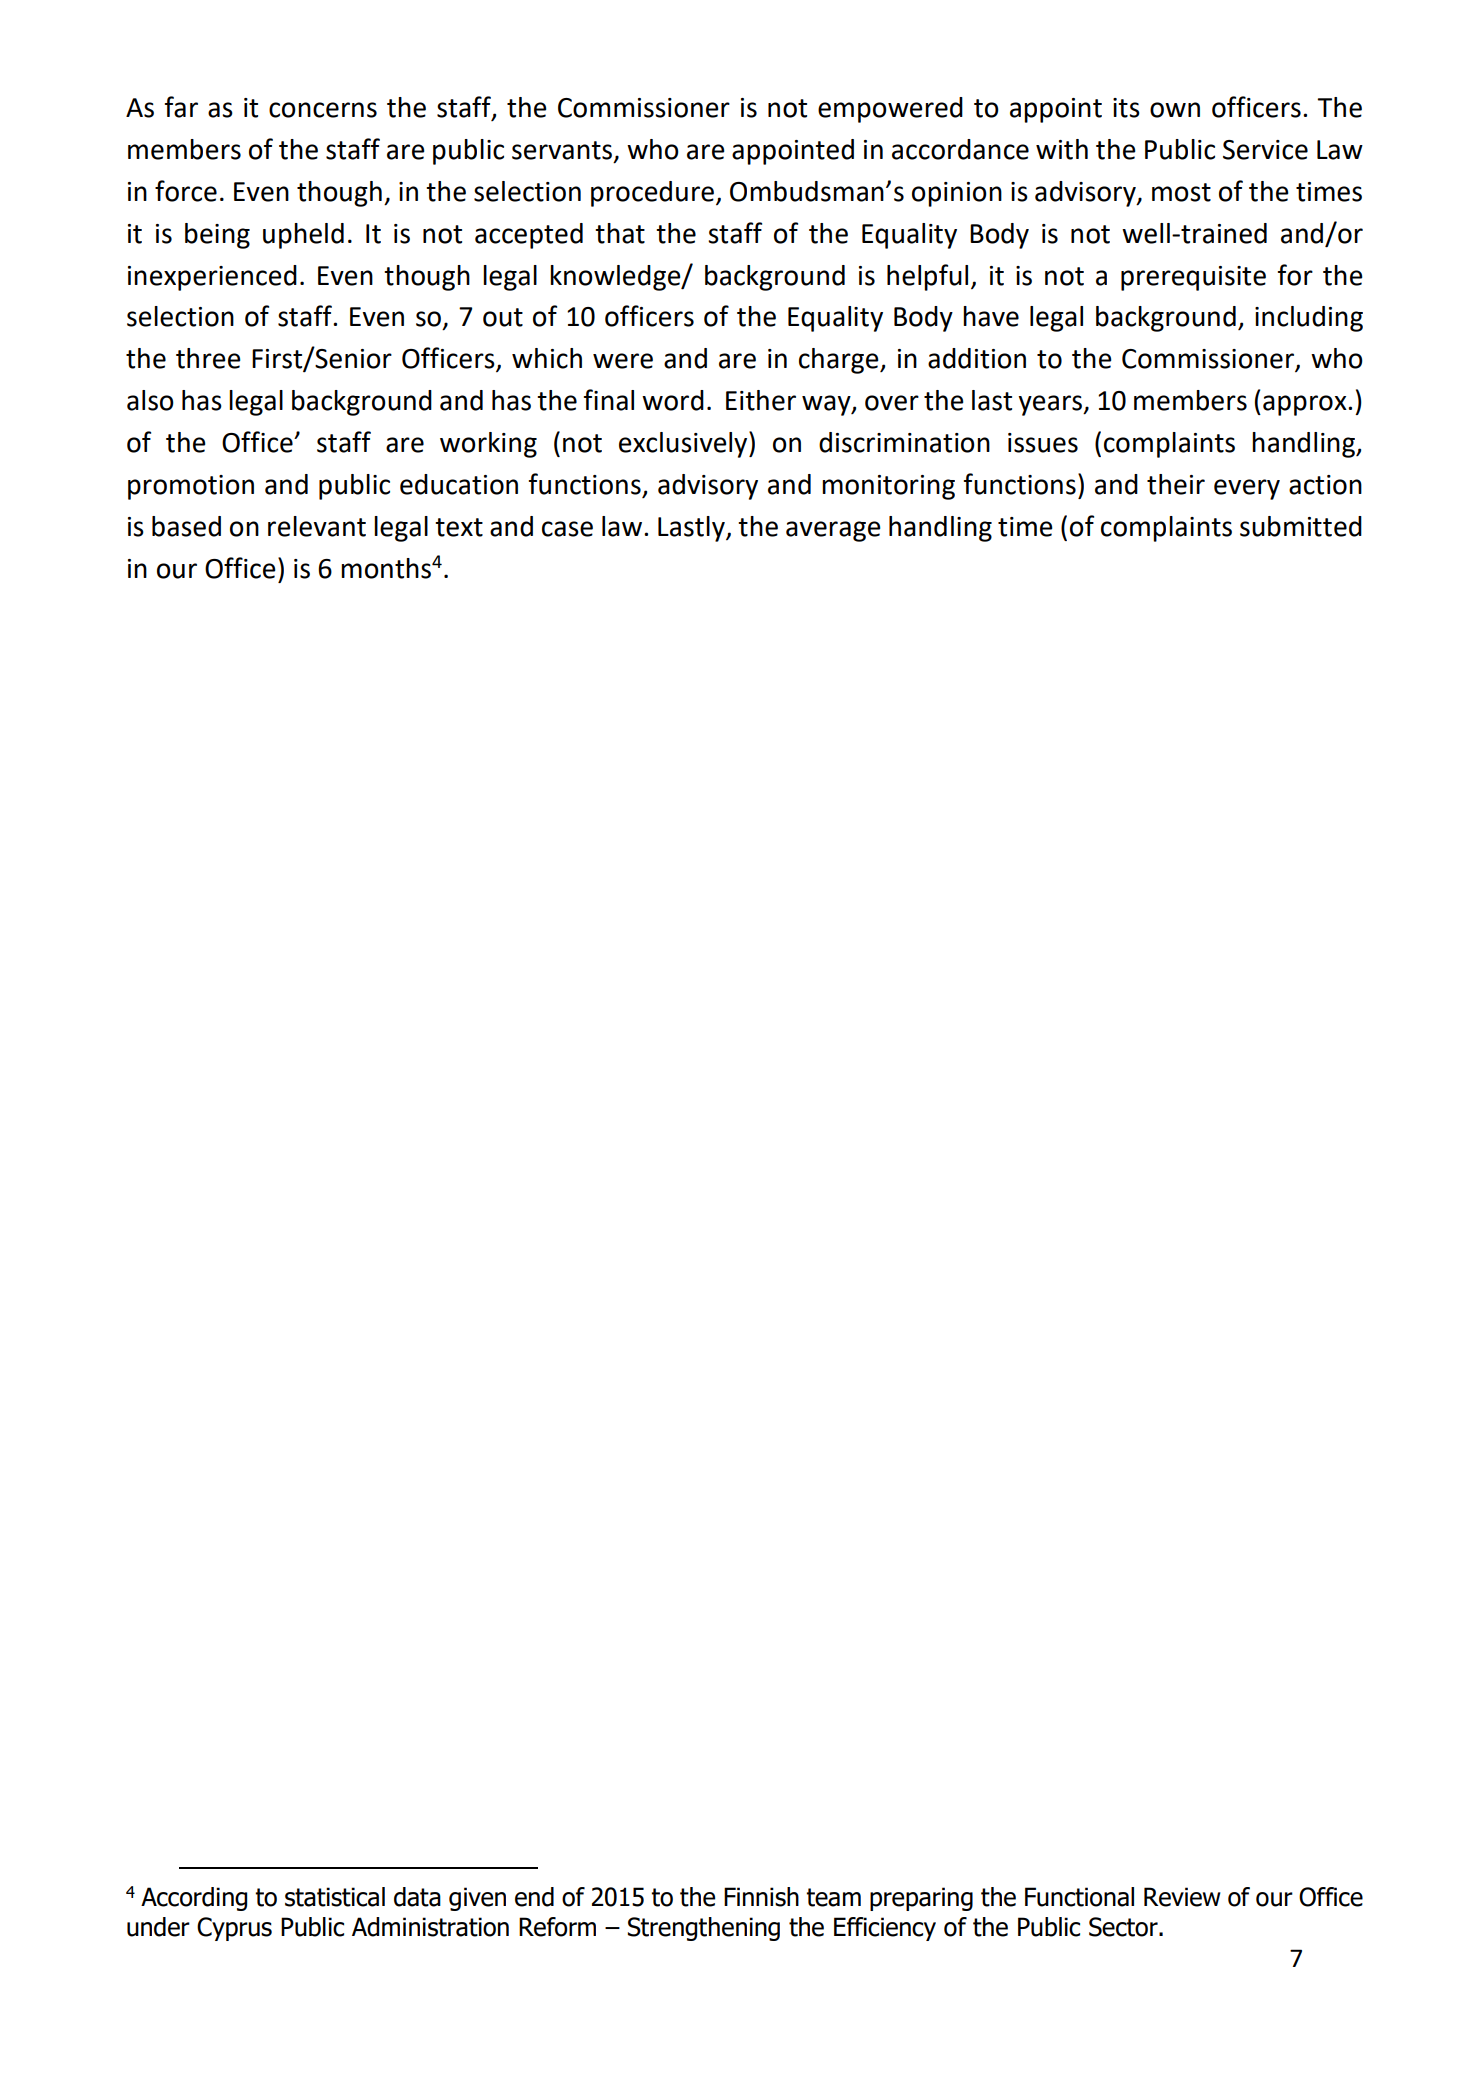 The image size is (1482, 2097). I want to click on concerns, so click(323, 110).
